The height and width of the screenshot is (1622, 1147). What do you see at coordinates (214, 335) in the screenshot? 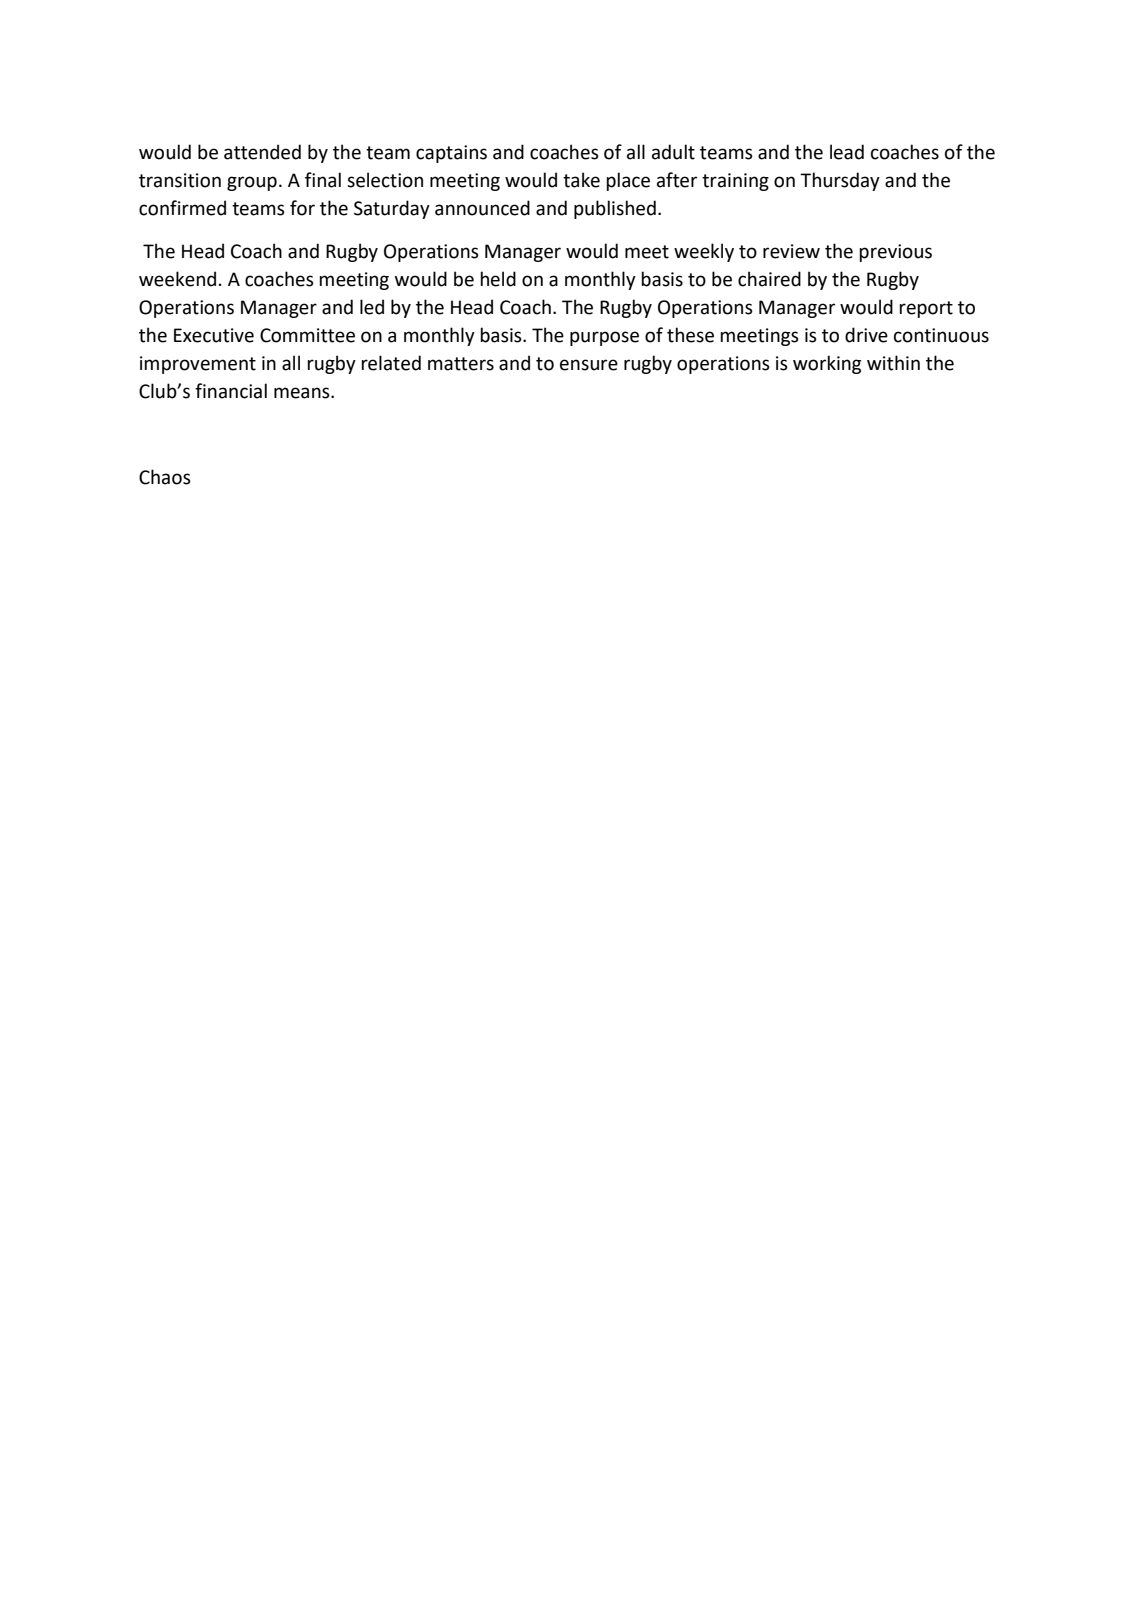
I see `Executive` at bounding box center [214, 335].
